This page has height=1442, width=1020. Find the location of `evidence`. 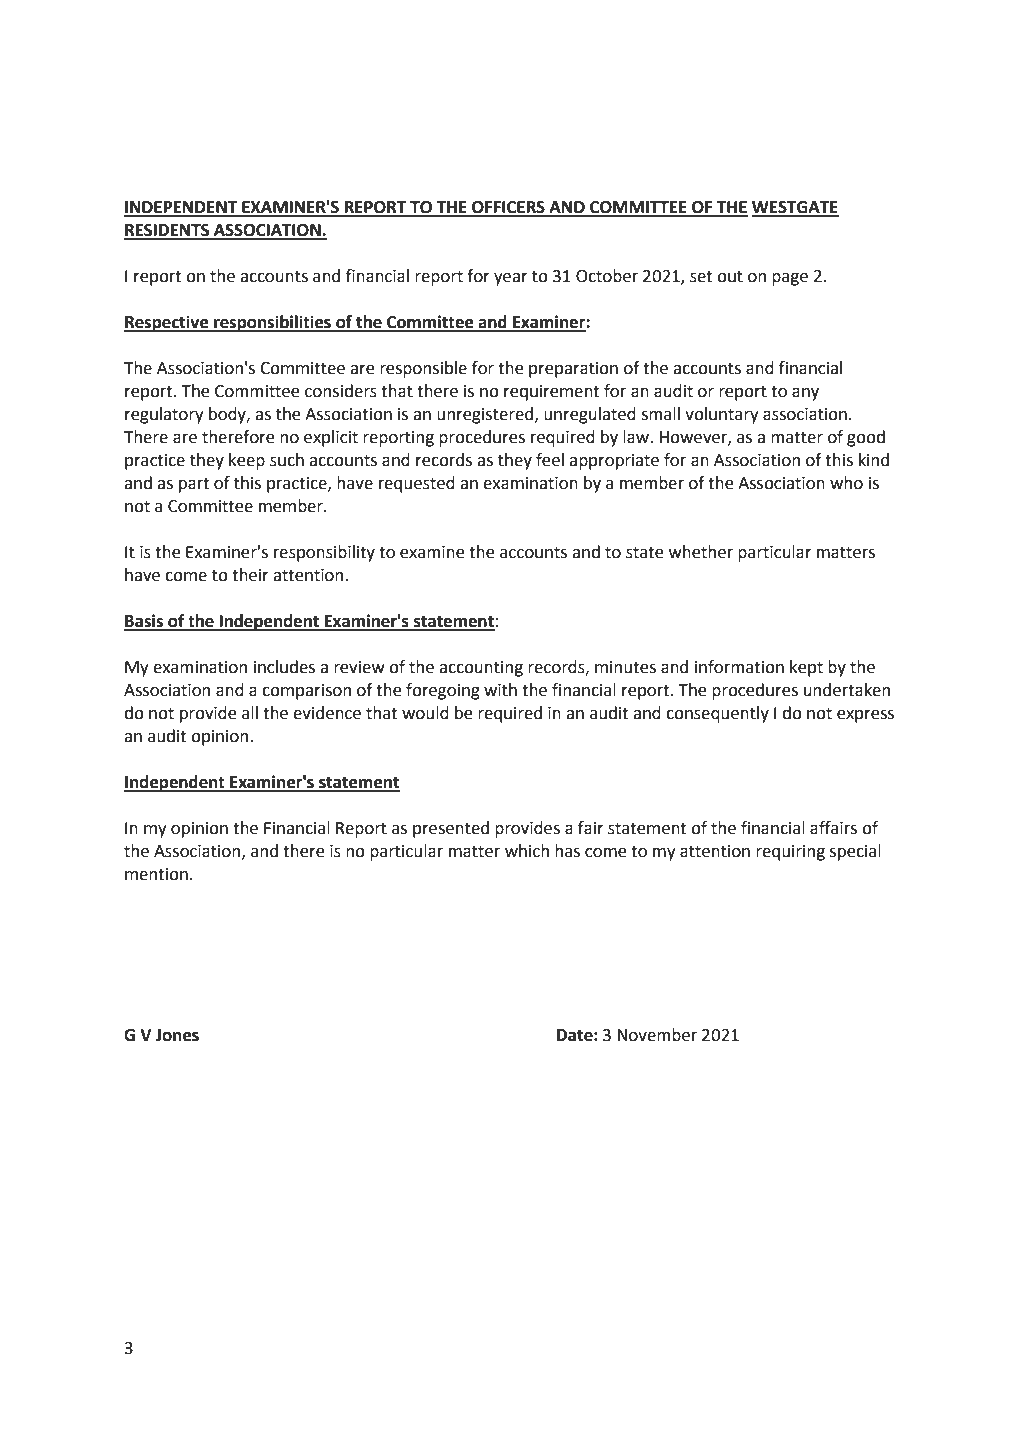

evidence is located at coordinates (327, 713).
